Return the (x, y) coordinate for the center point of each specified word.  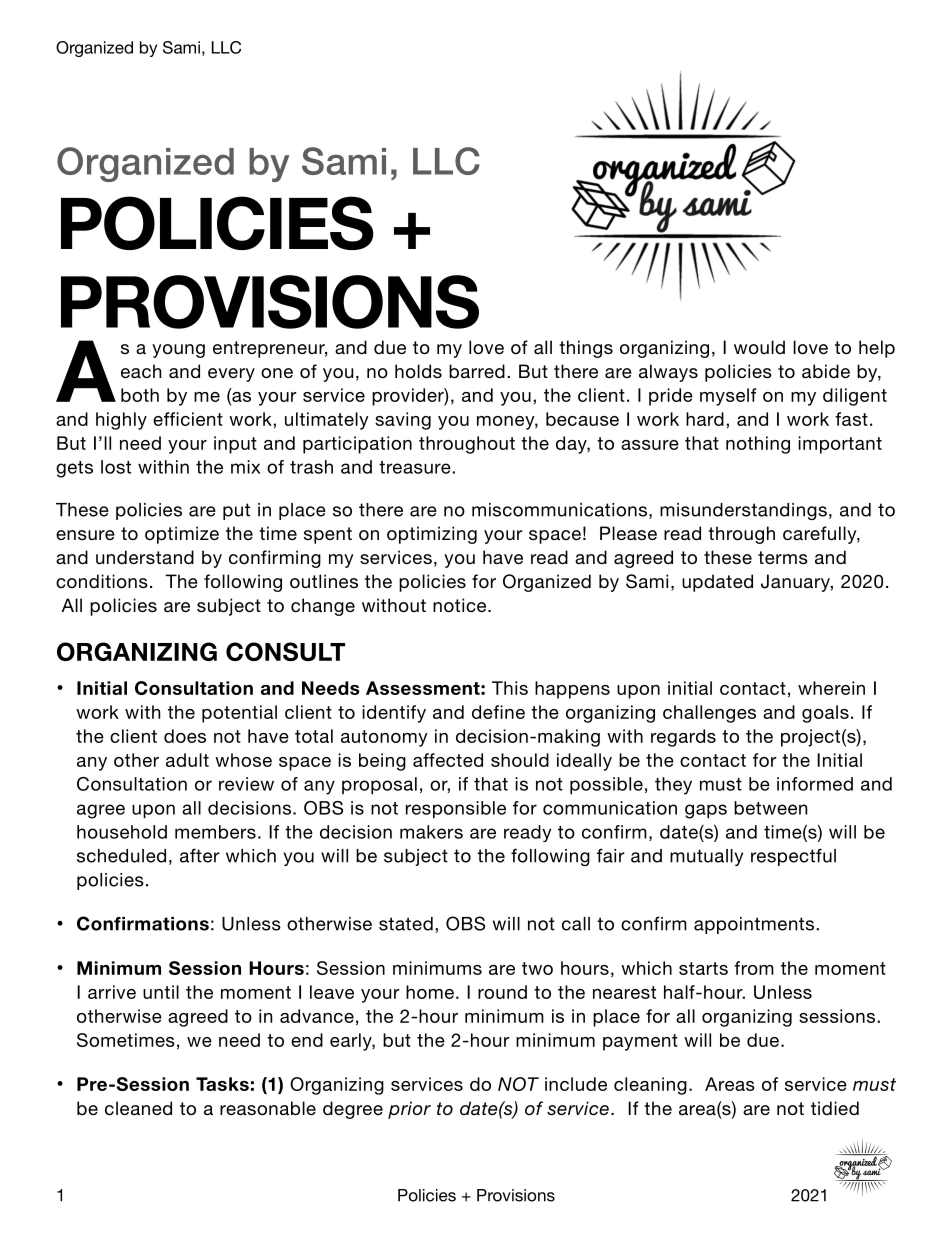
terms (783, 557)
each (141, 371)
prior (409, 1110)
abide (826, 371)
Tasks (222, 1084)
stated (406, 924)
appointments (755, 925)
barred (477, 371)
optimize (182, 535)
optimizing (432, 535)
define (498, 712)
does (185, 736)
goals (825, 714)
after (200, 855)
